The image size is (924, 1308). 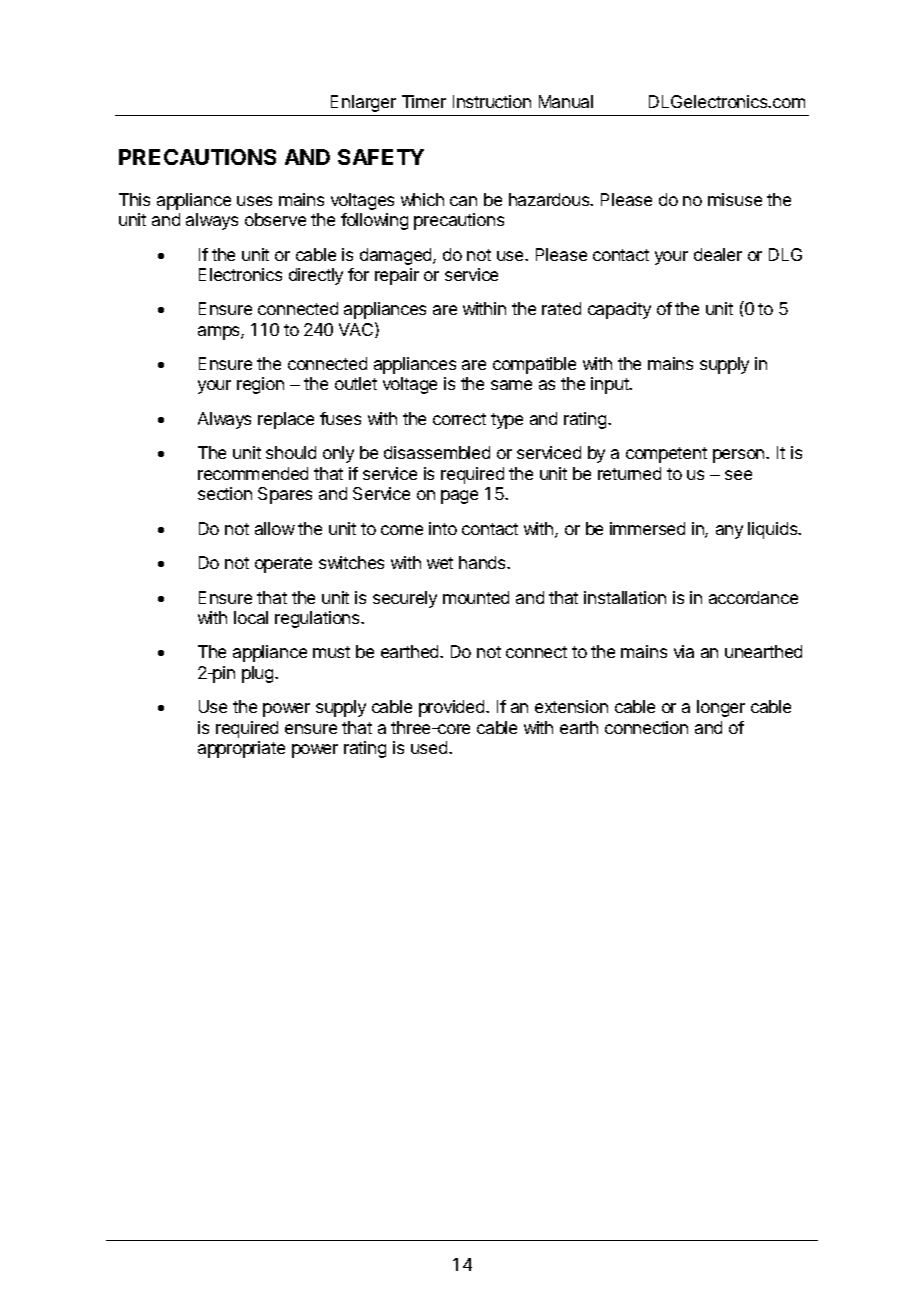 What do you see at coordinates (443, 528) in the image?
I see `into` at bounding box center [443, 528].
